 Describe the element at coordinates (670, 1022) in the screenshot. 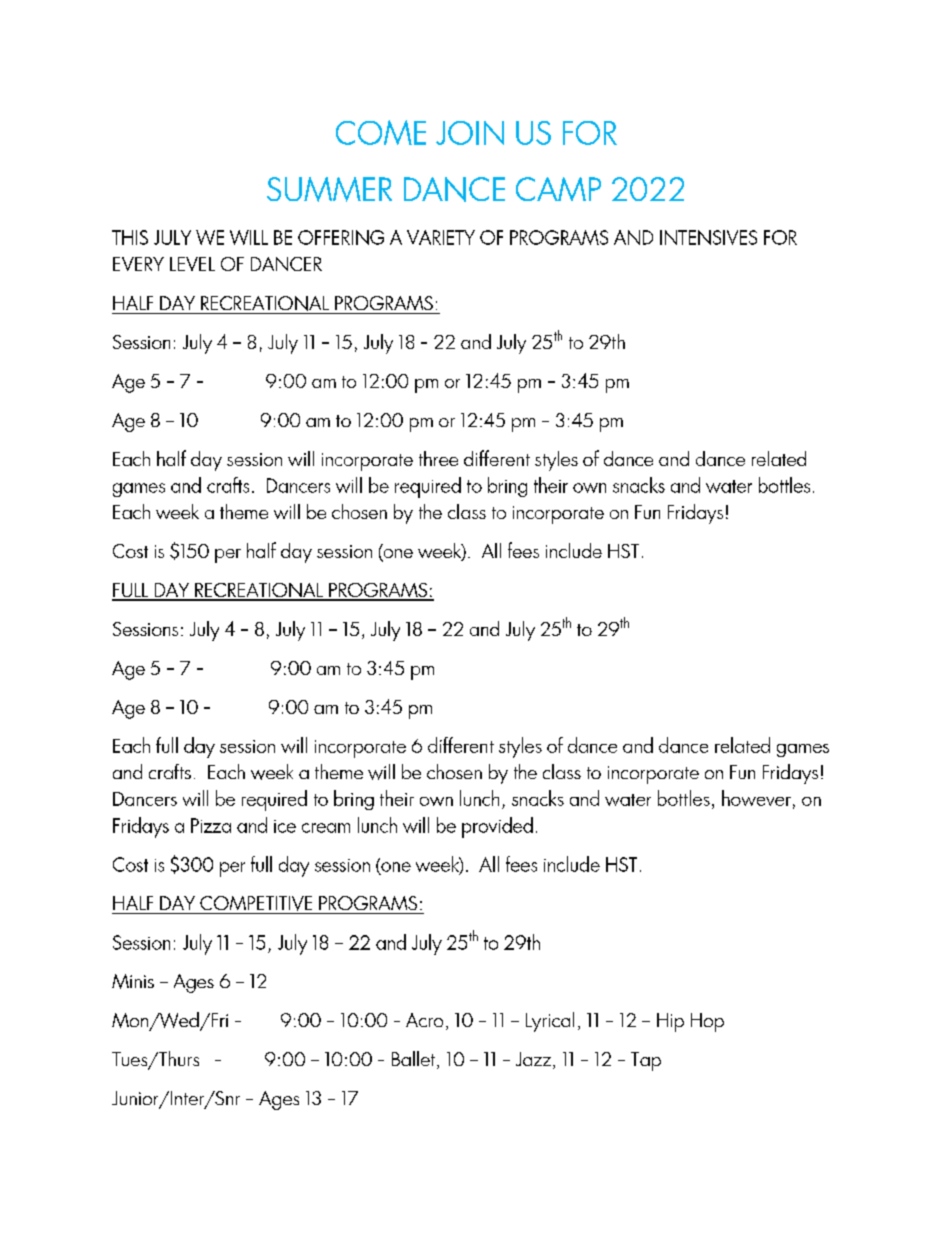

I see `Hip` at that location.
